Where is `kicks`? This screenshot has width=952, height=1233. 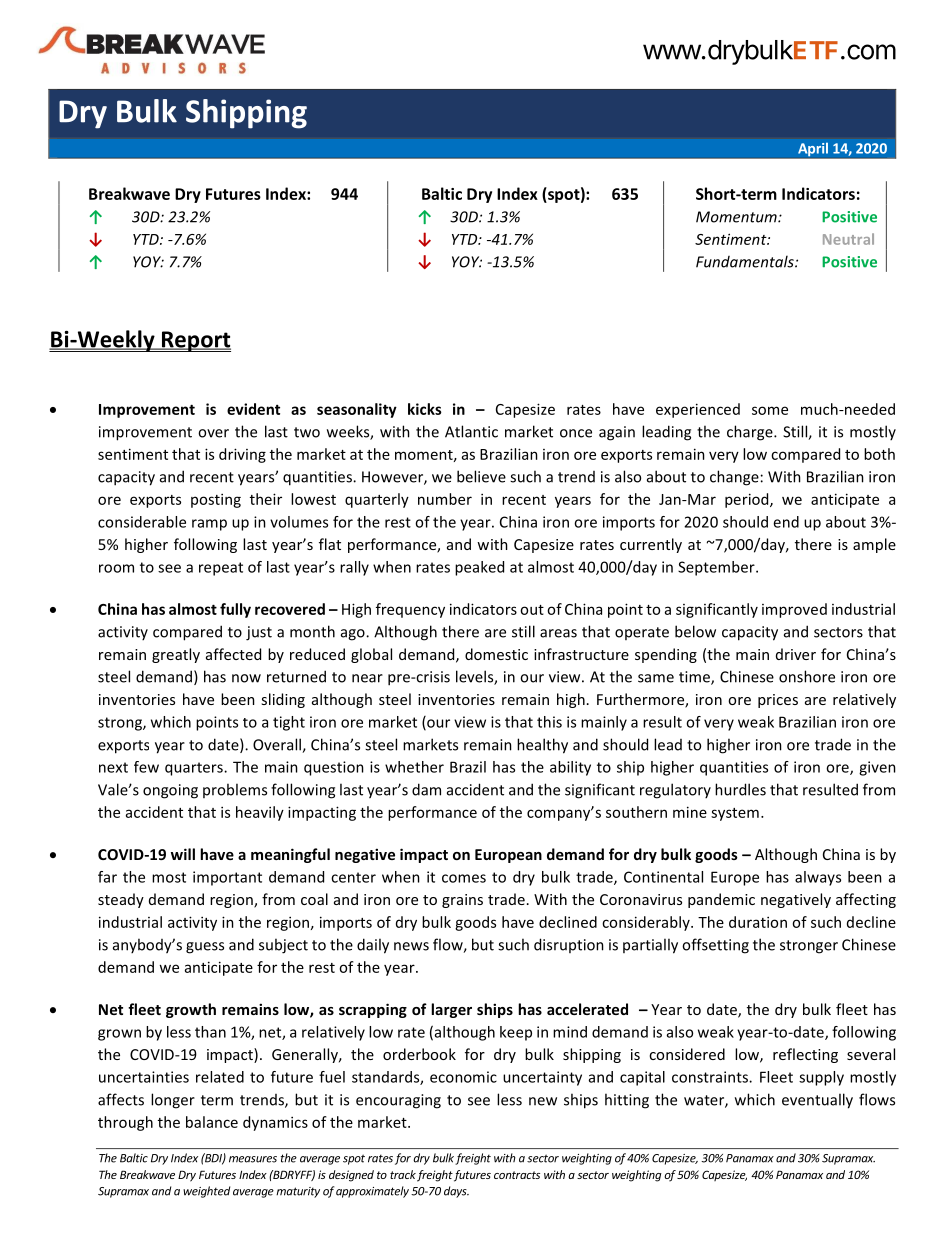
kicks is located at coordinates (425, 409).
